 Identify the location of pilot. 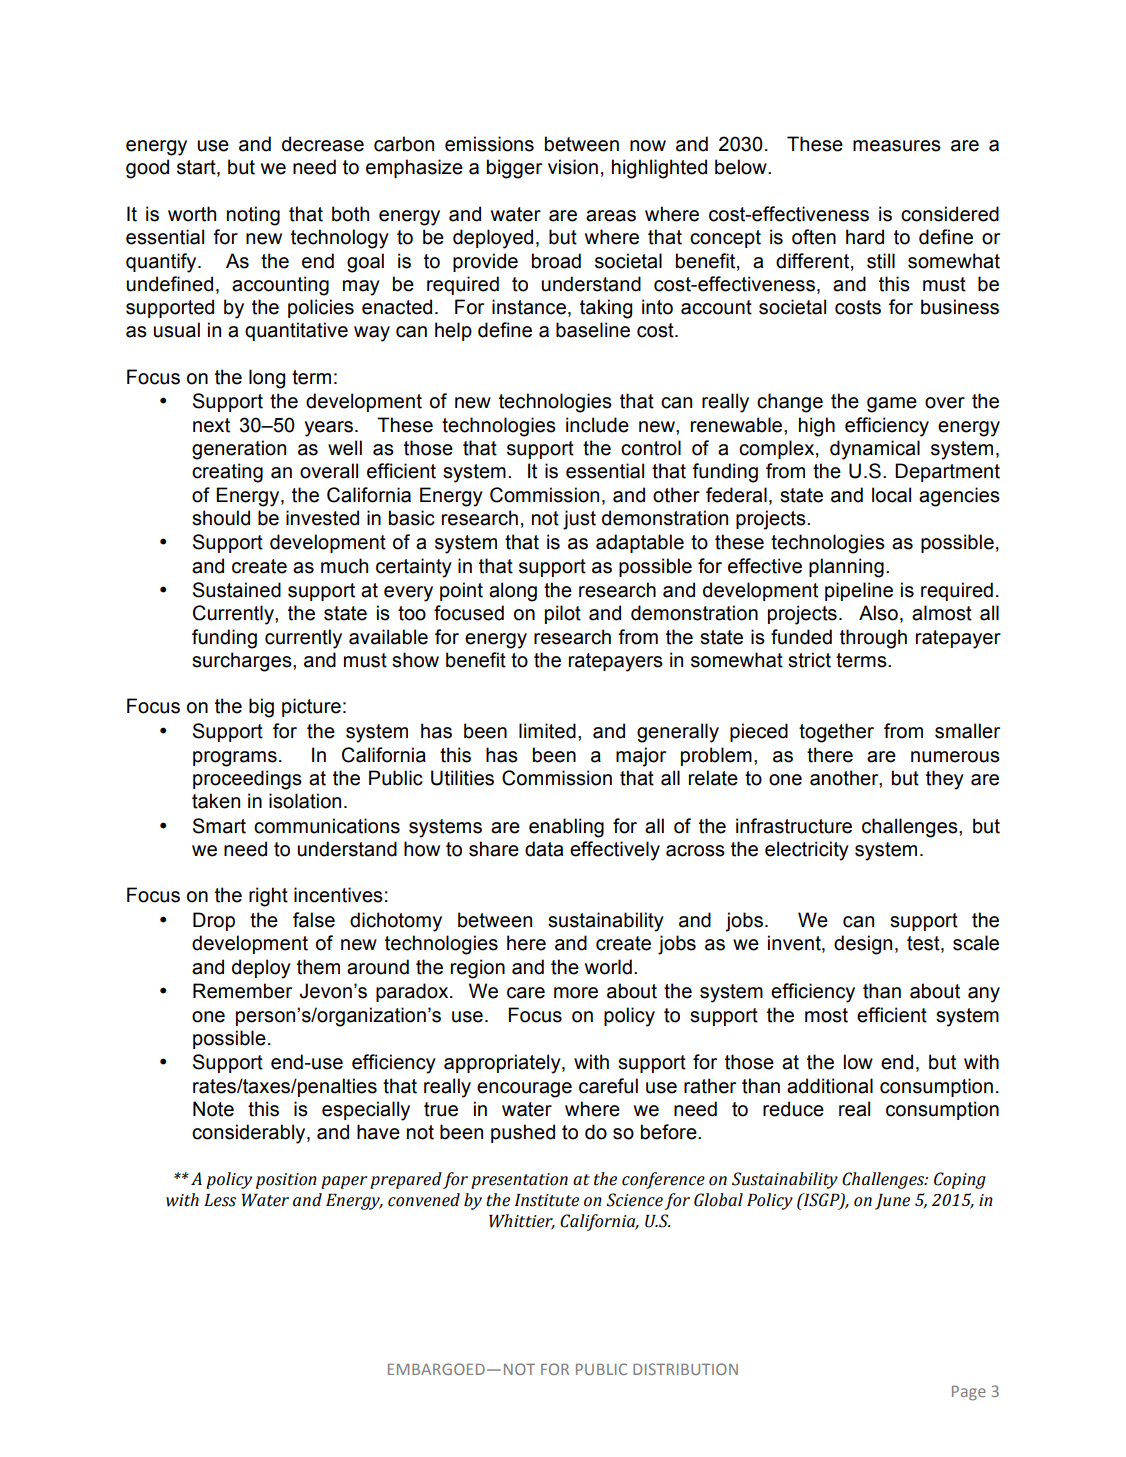
(563, 614).
